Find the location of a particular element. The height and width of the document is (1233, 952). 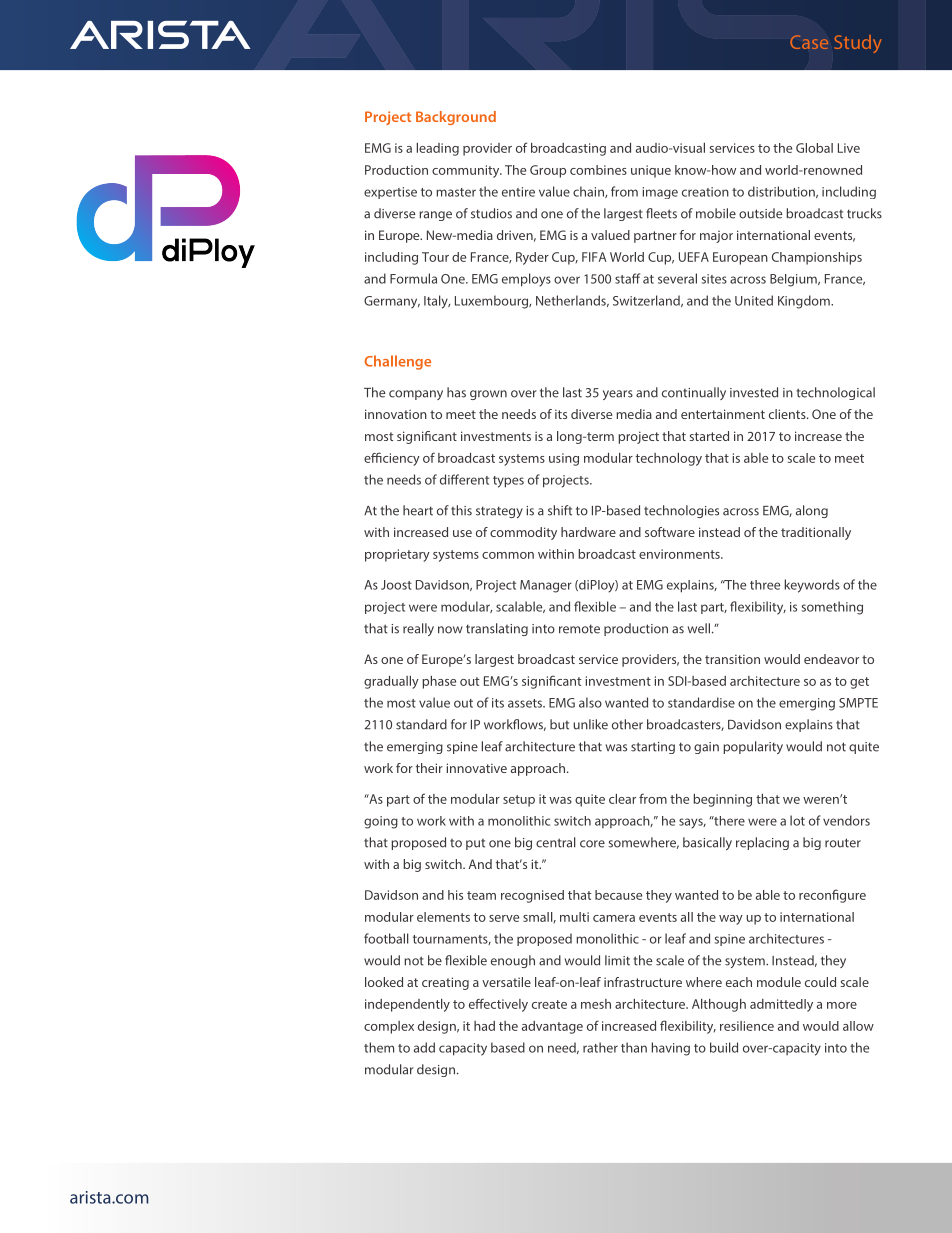

mesh is located at coordinates (596, 1004).
